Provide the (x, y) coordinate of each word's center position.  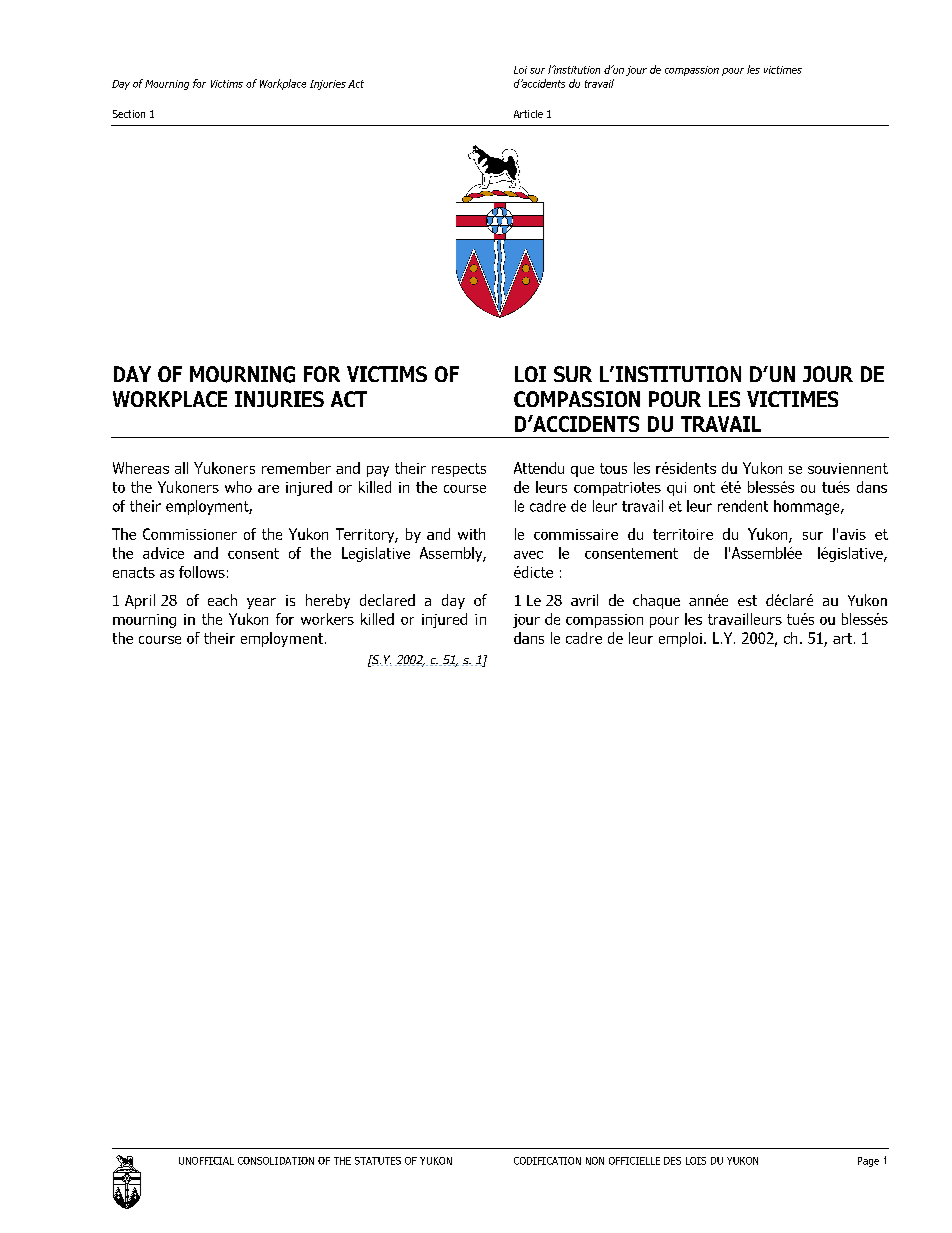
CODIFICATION (547, 1161)
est (747, 600)
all (181, 468)
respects (459, 470)
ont (704, 487)
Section (129, 114)
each (222, 600)
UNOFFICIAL (206, 1161)
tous (613, 468)
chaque (656, 601)
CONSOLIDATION (276, 1161)
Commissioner (190, 534)
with (471, 534)
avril (584, 600)
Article (528, 114)
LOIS (696, 1161)
